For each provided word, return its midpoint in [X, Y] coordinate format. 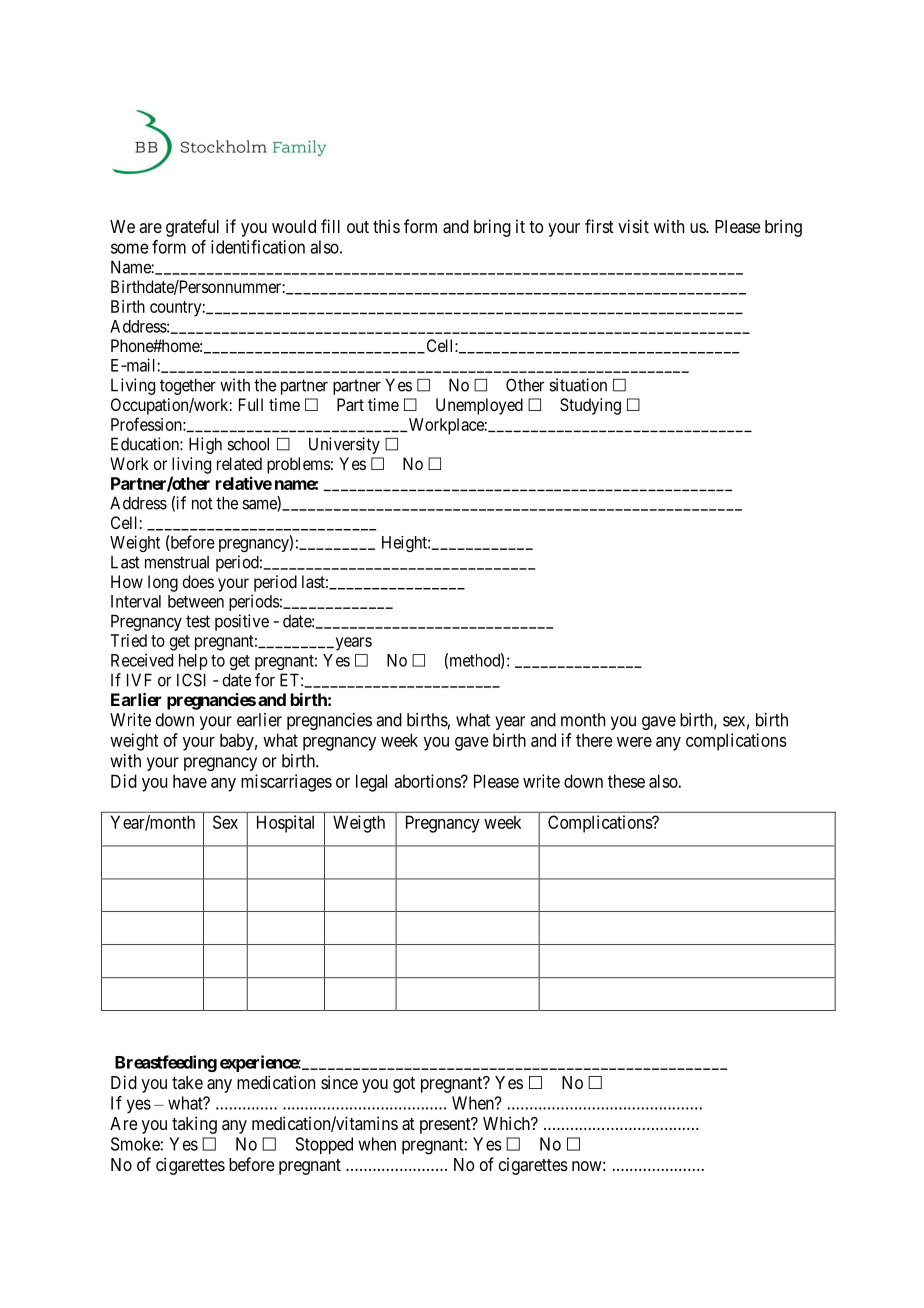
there [594, 740]
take [187, 1082]
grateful [192, 228]
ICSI [191, 680]
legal [371, 783]
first [599, 226]
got [404, 1085]
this [386, 226]
